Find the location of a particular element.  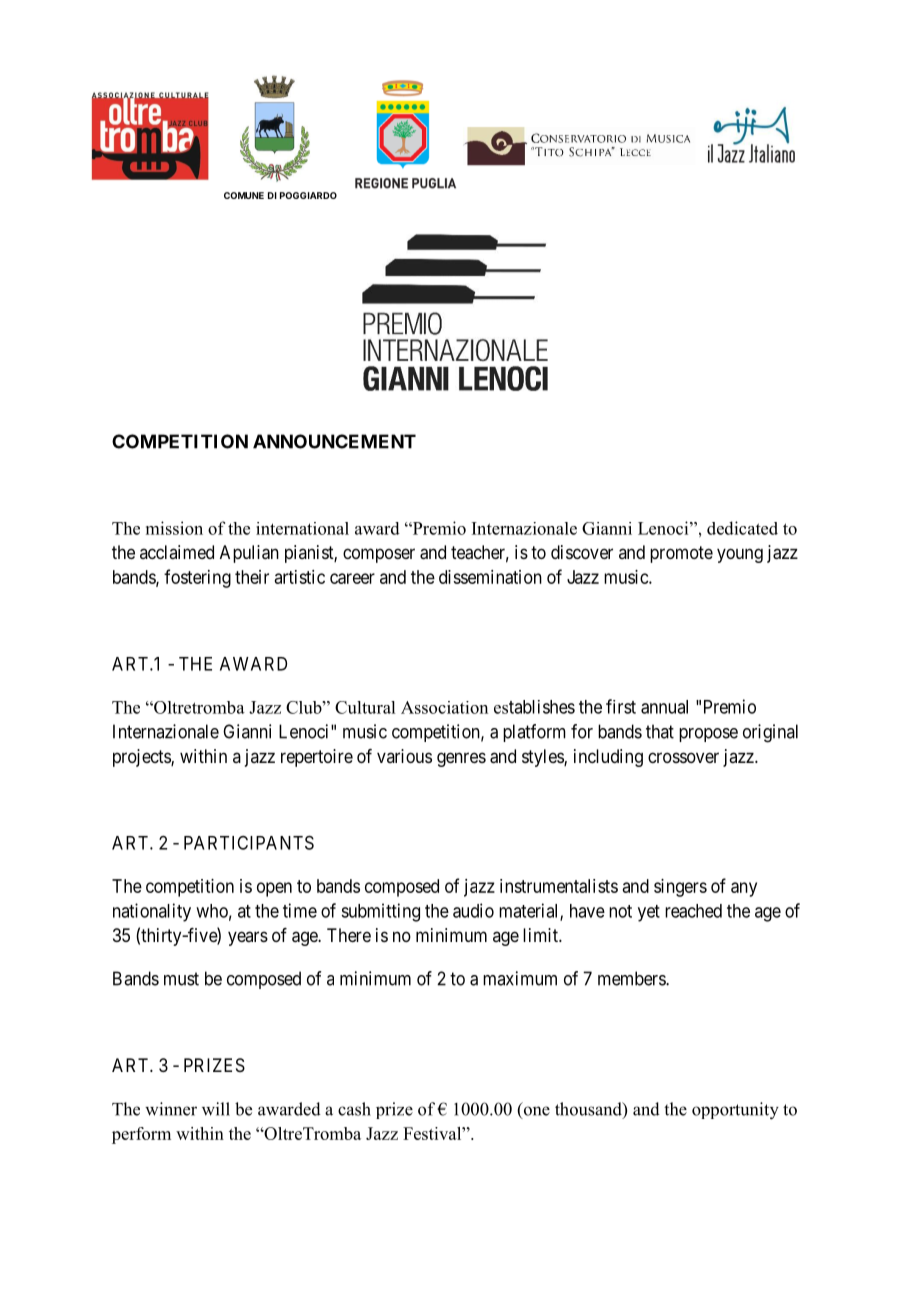

crossover is located at coordinates (683, 757).
